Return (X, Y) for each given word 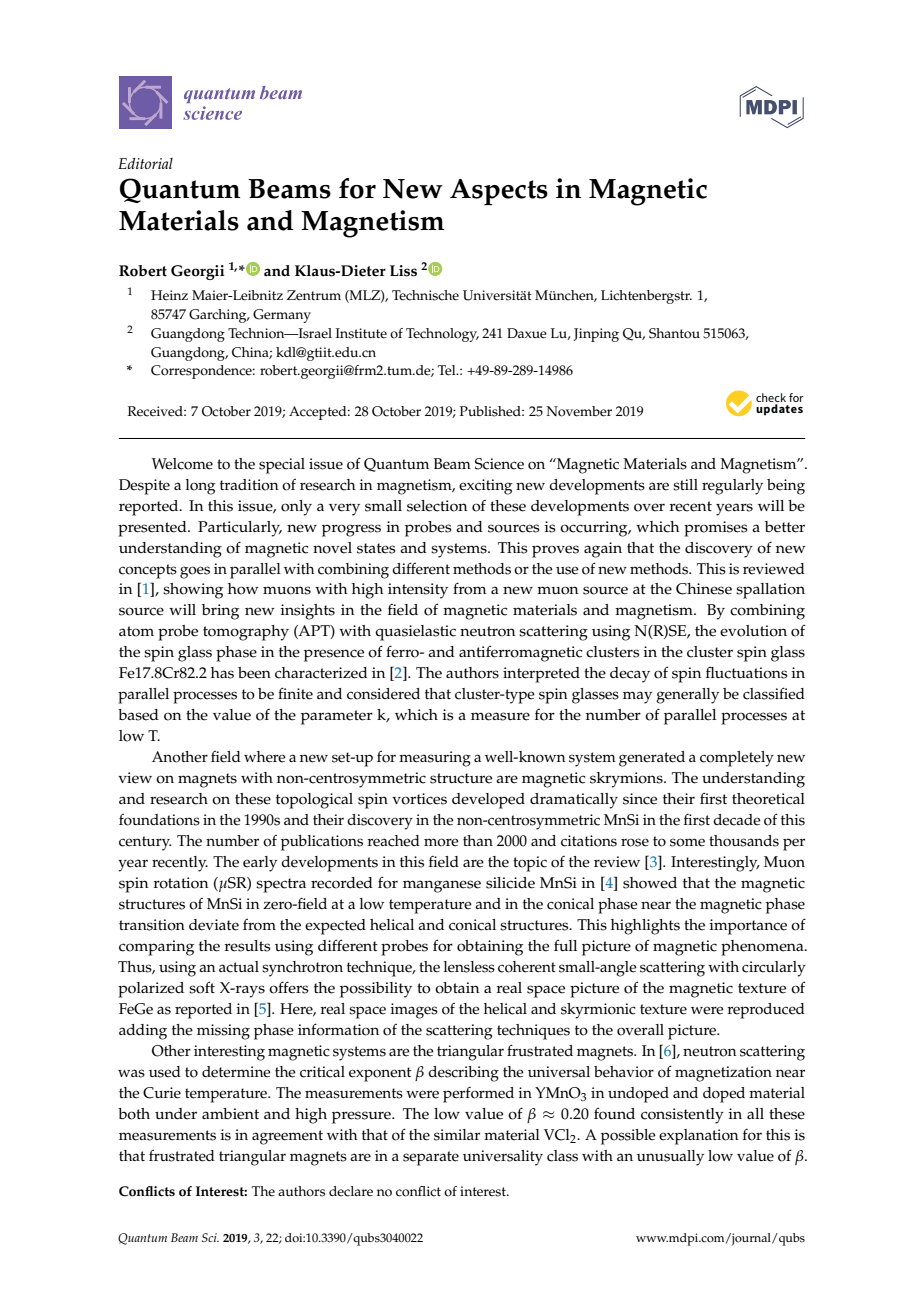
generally (687, 696)
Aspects (499, 192)
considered (383, 694)
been (254, 673)
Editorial (145, 163)
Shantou (674, 333)
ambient (230, 1114)
